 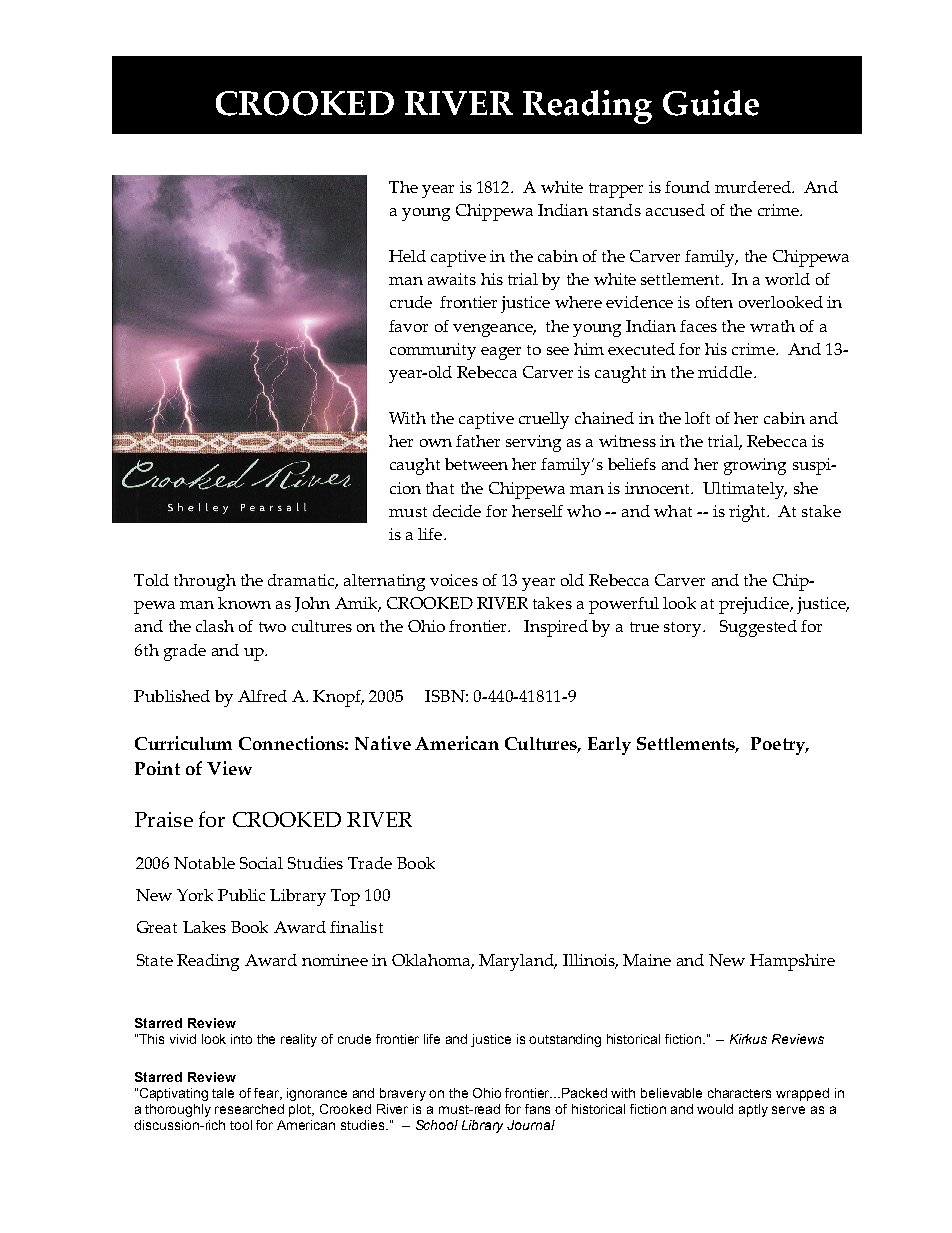 What do you see at coordinates (755, 466) in the page?
I see `growing` at bounding box center [755, 466].
